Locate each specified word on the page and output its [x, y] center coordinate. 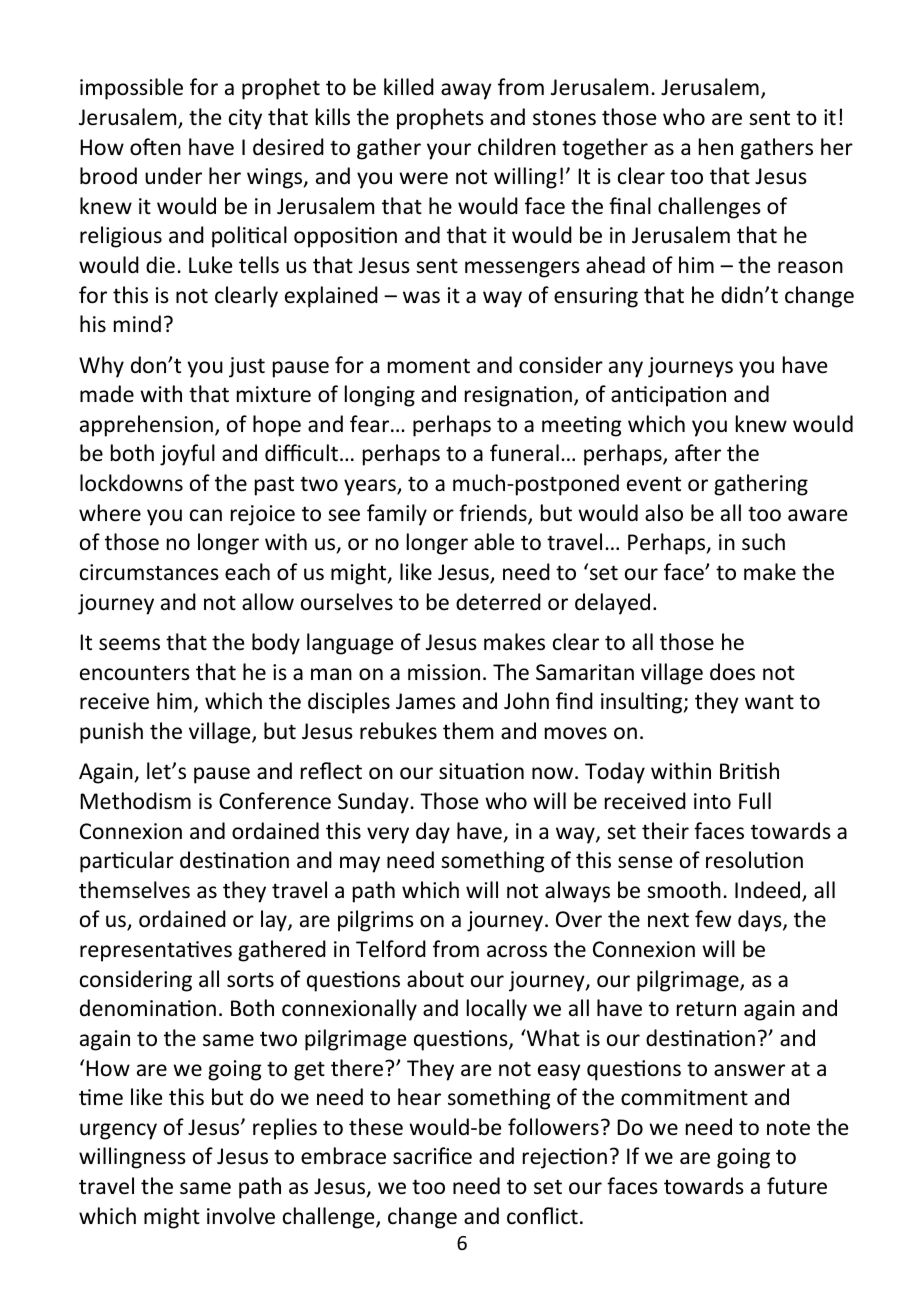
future [797, 1186]
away [466, 91]
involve [241, 1216]
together [605, 149]
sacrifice [432, 1156]
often [155, 147]
